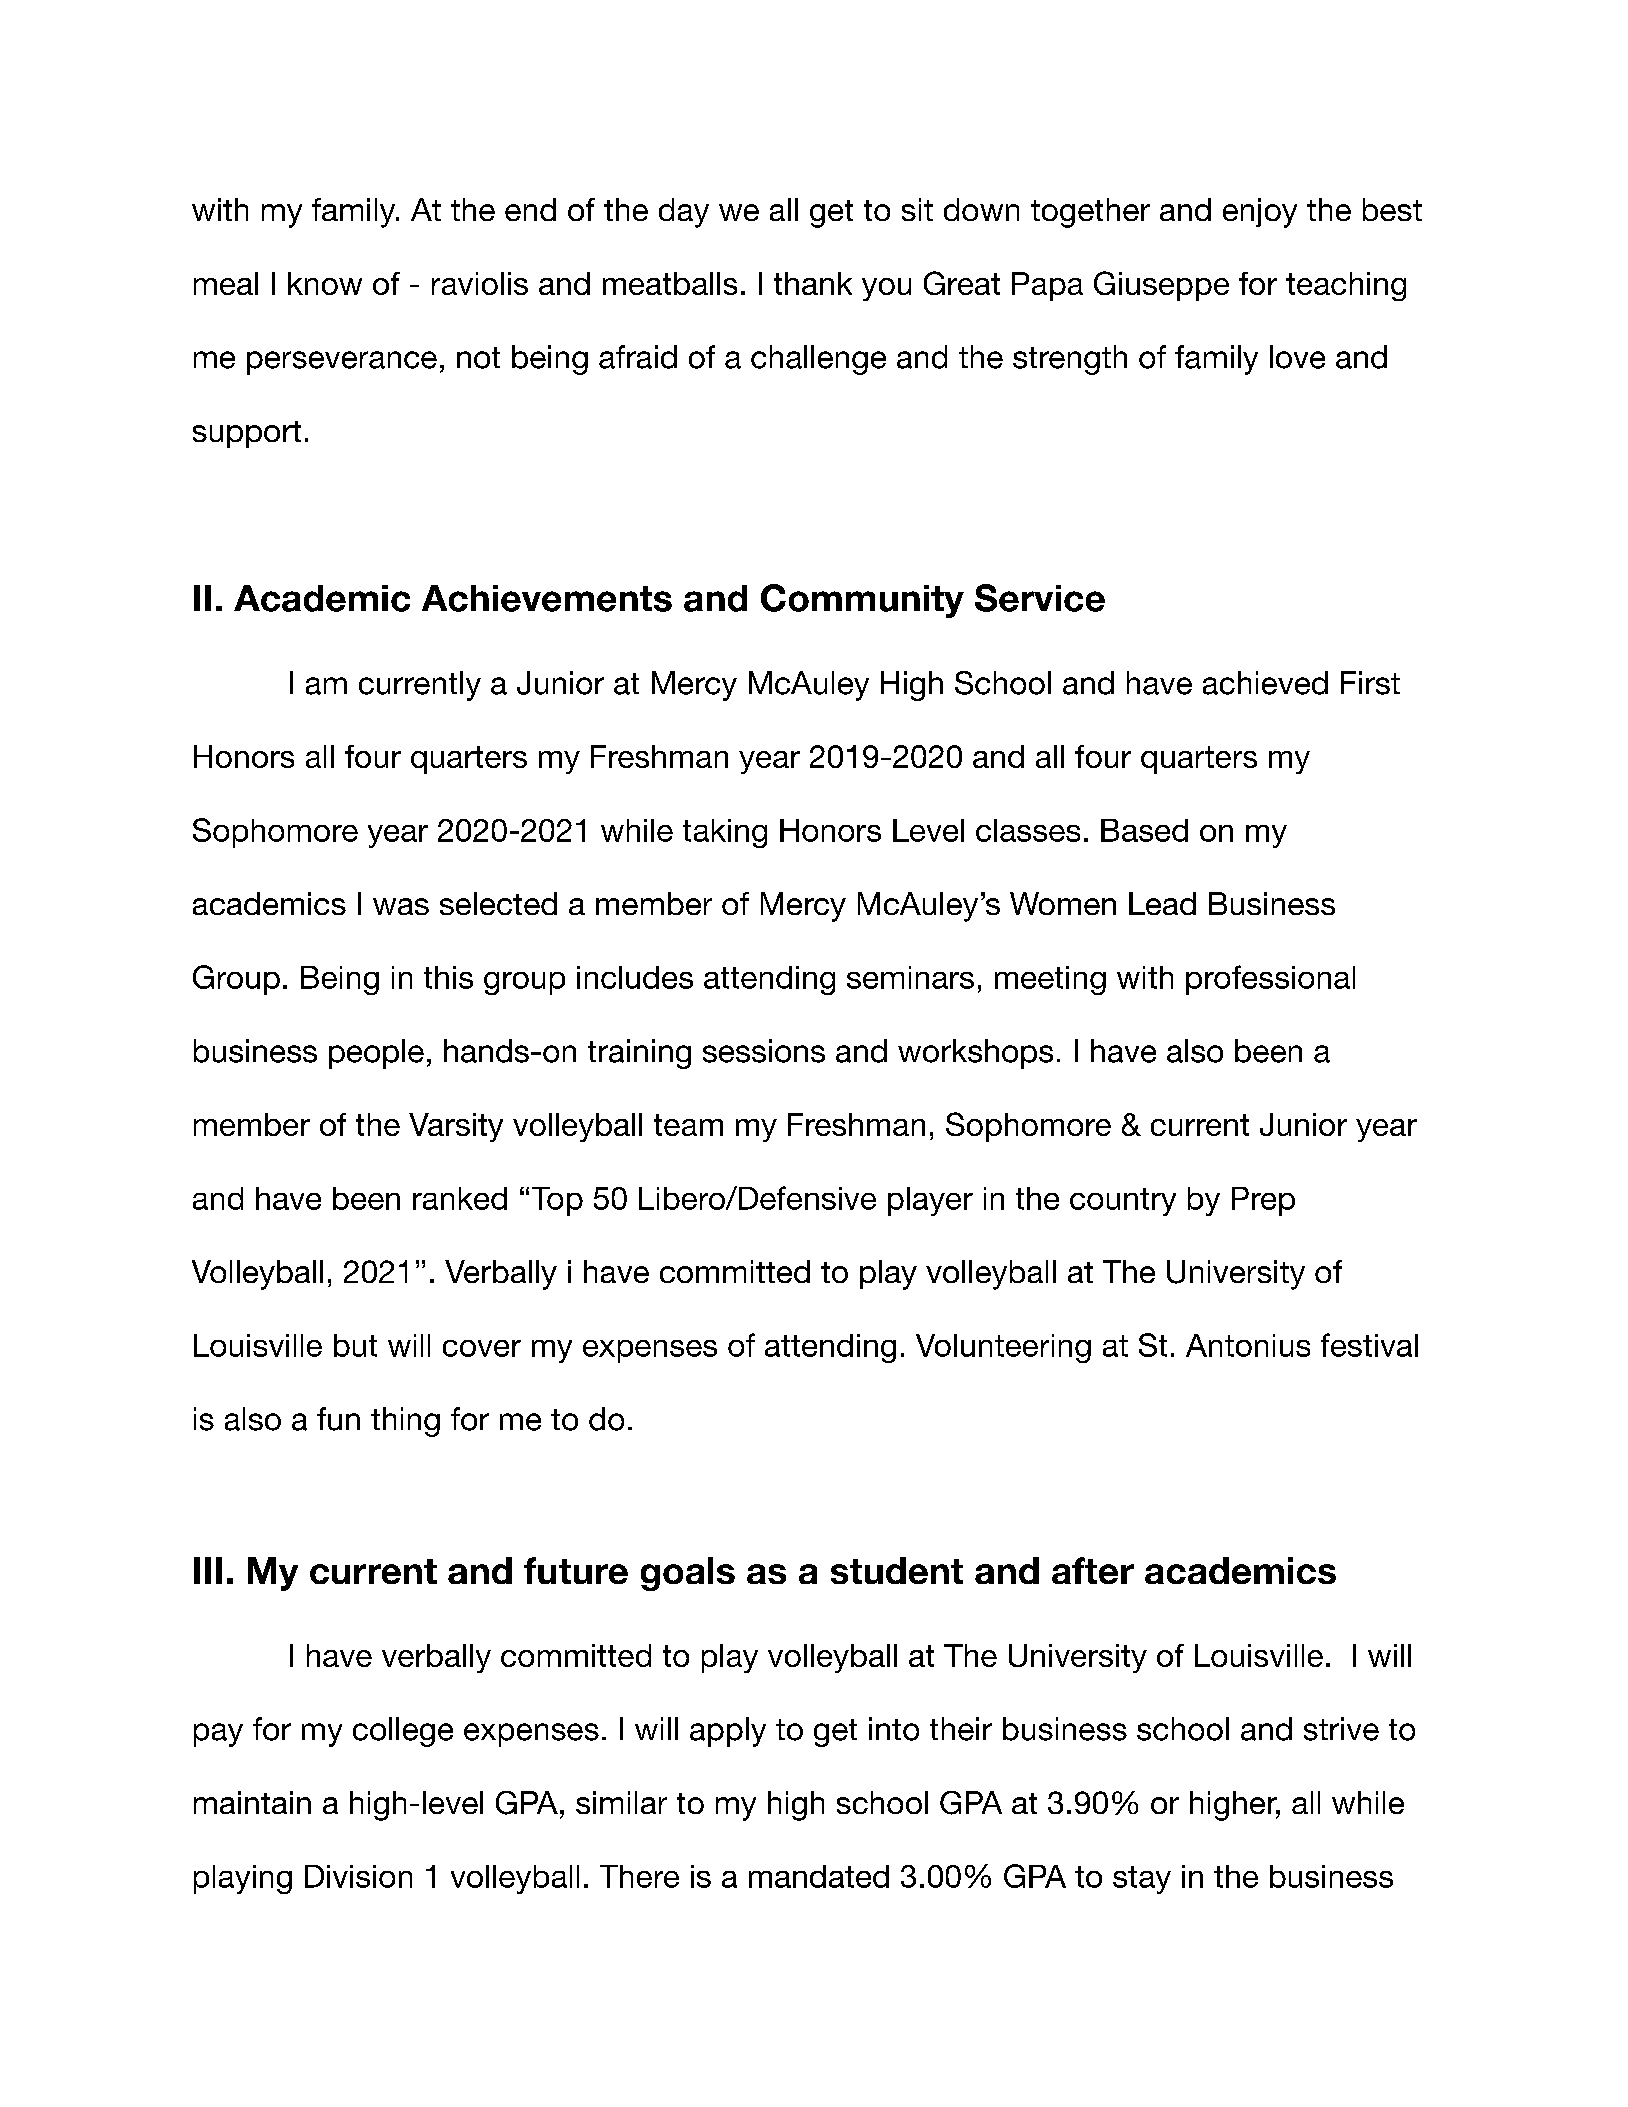 This image has width=1628, height=2107. Describe the element at coordinates (764, 1051) in the image. I see `sessions` at that location.
